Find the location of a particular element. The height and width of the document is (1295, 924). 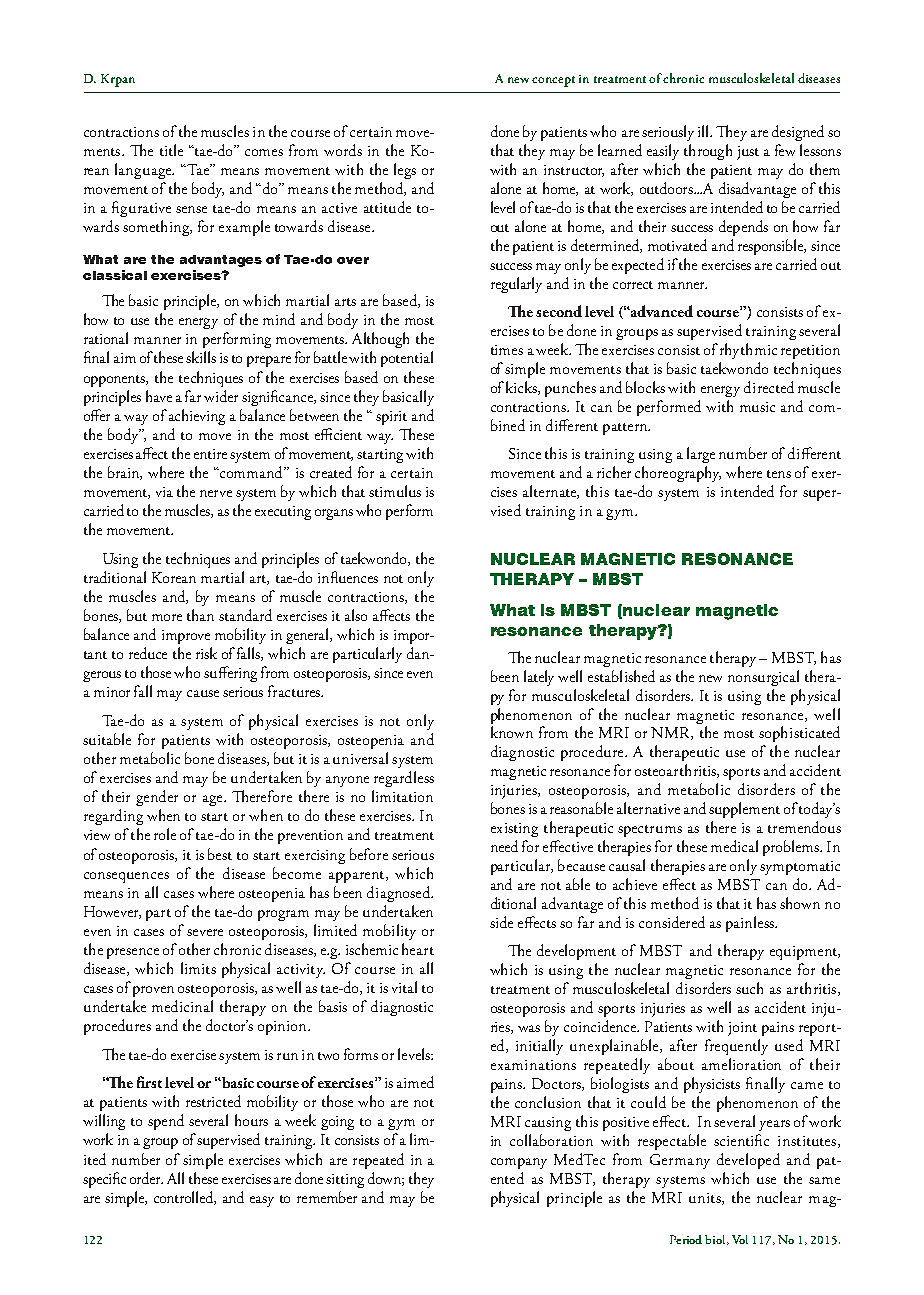

units is located at coordinates (706, 1199).
